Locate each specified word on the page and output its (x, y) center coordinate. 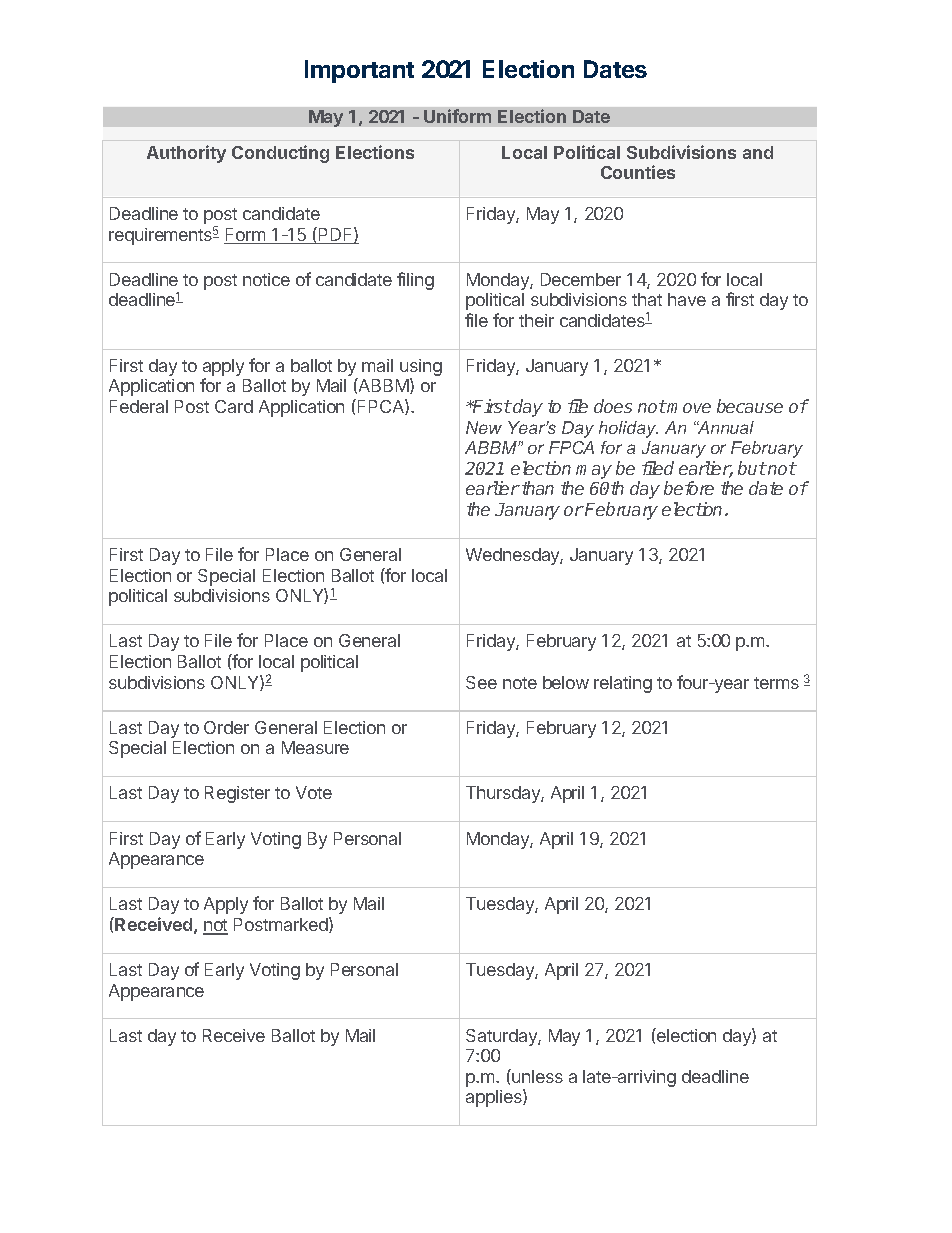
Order (226, 727)
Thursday (504, 794)
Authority (186, 154)
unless (536, 1076)
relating (623, 684)
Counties (638, 172)
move (688, 408)
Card (234, 406)
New (484, 427)
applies (495, 1098)
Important (359, 71)
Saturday (502, 1037)
